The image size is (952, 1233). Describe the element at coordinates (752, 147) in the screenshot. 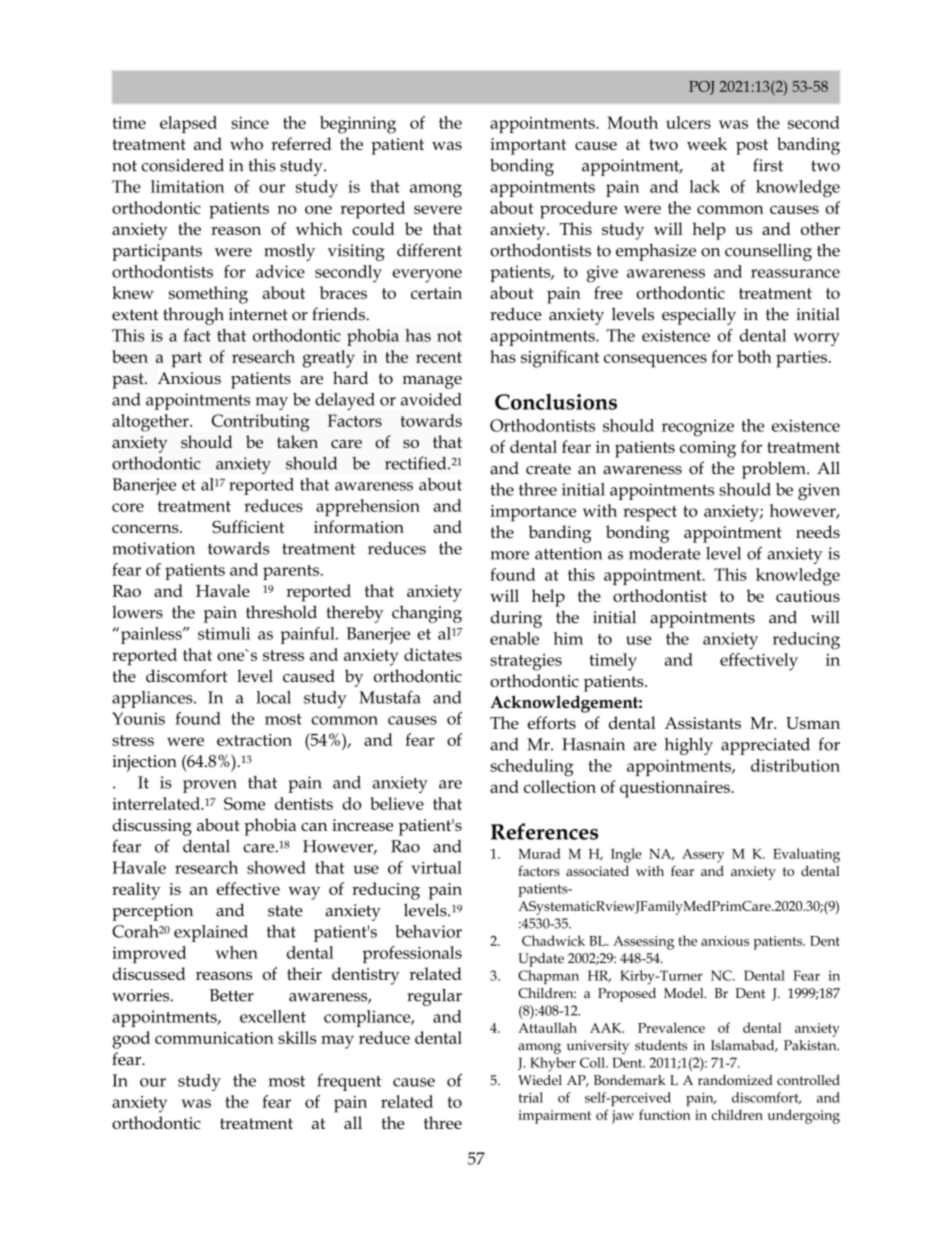

I see `post` at that location.
